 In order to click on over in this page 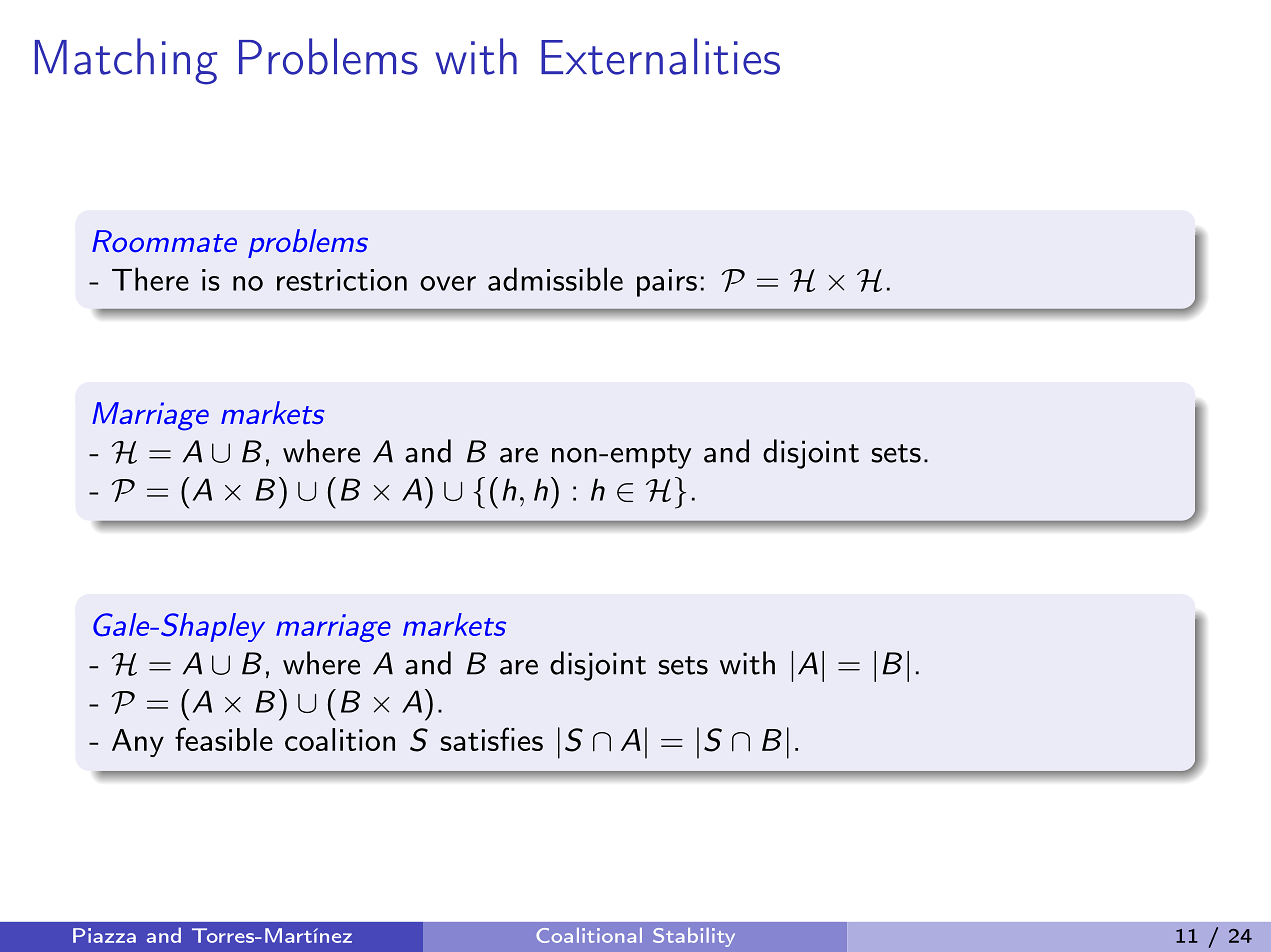, I will do `click(448, 283)`.
